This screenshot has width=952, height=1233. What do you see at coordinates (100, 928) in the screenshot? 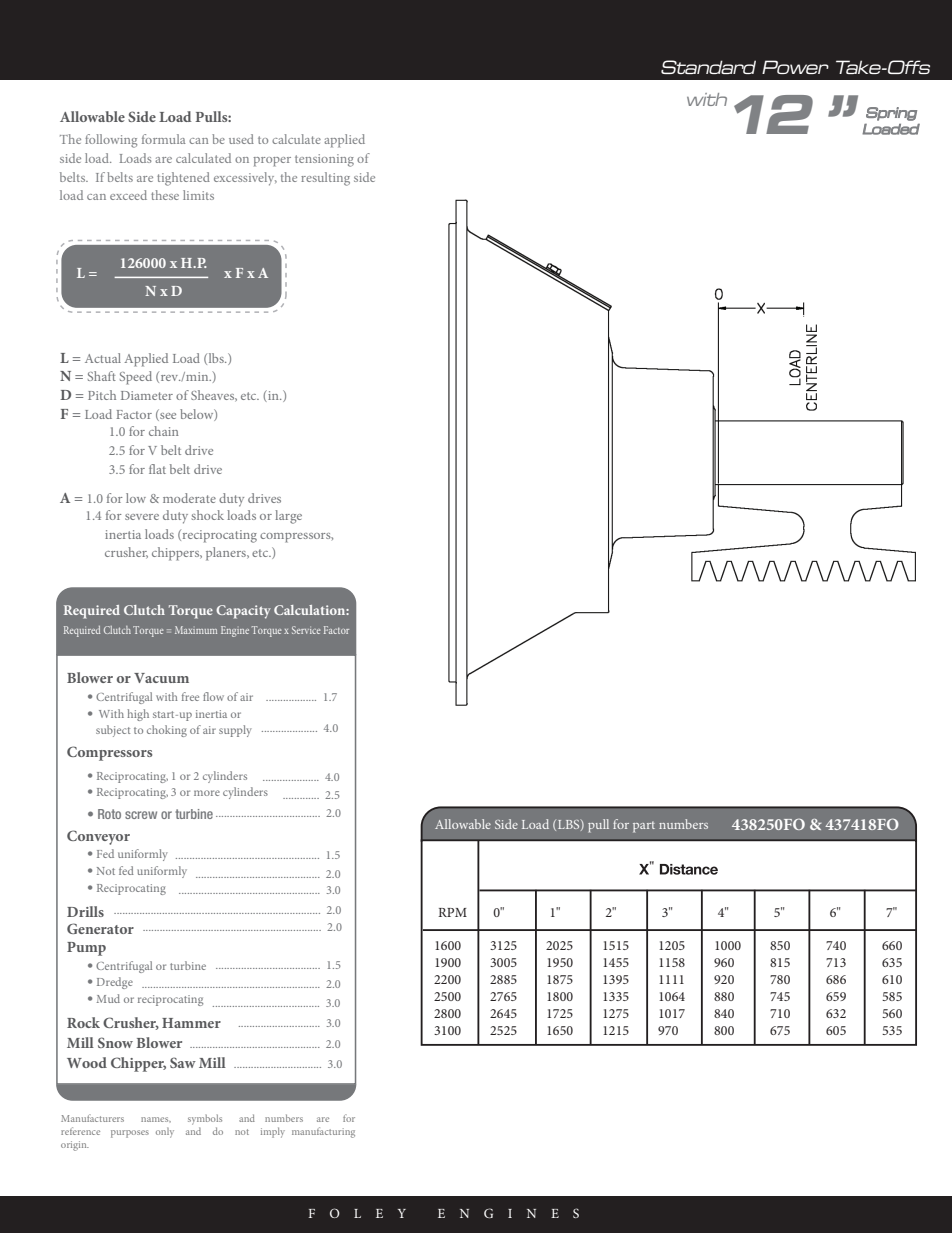
I see `Generator` at bounding box center [100, 928].
